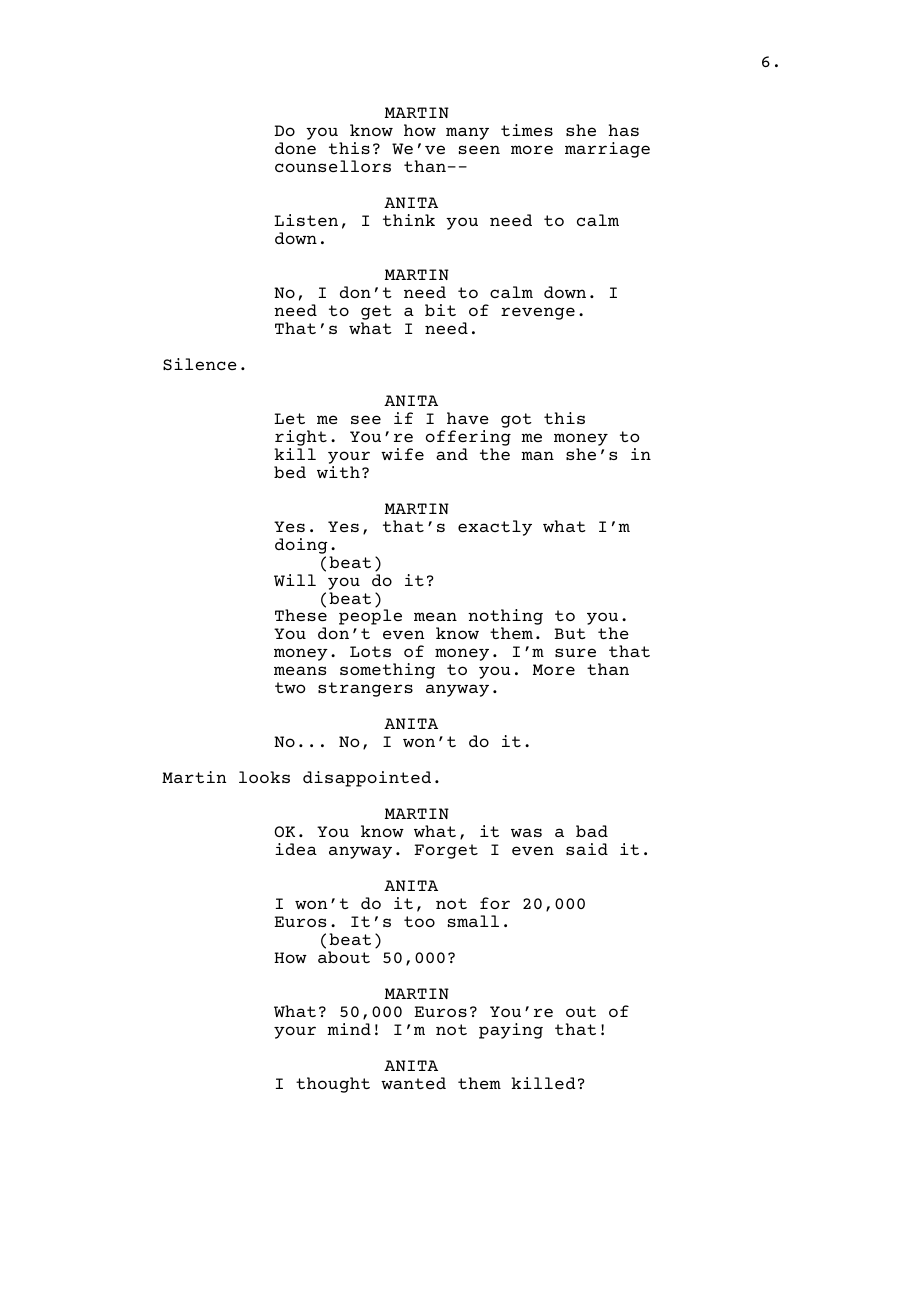 The height and width of the screenshot is (1308, 924). What do you see at coordinates (295, 580) in the screenshot?
I see `Will` at bounding box center [295, 580].
